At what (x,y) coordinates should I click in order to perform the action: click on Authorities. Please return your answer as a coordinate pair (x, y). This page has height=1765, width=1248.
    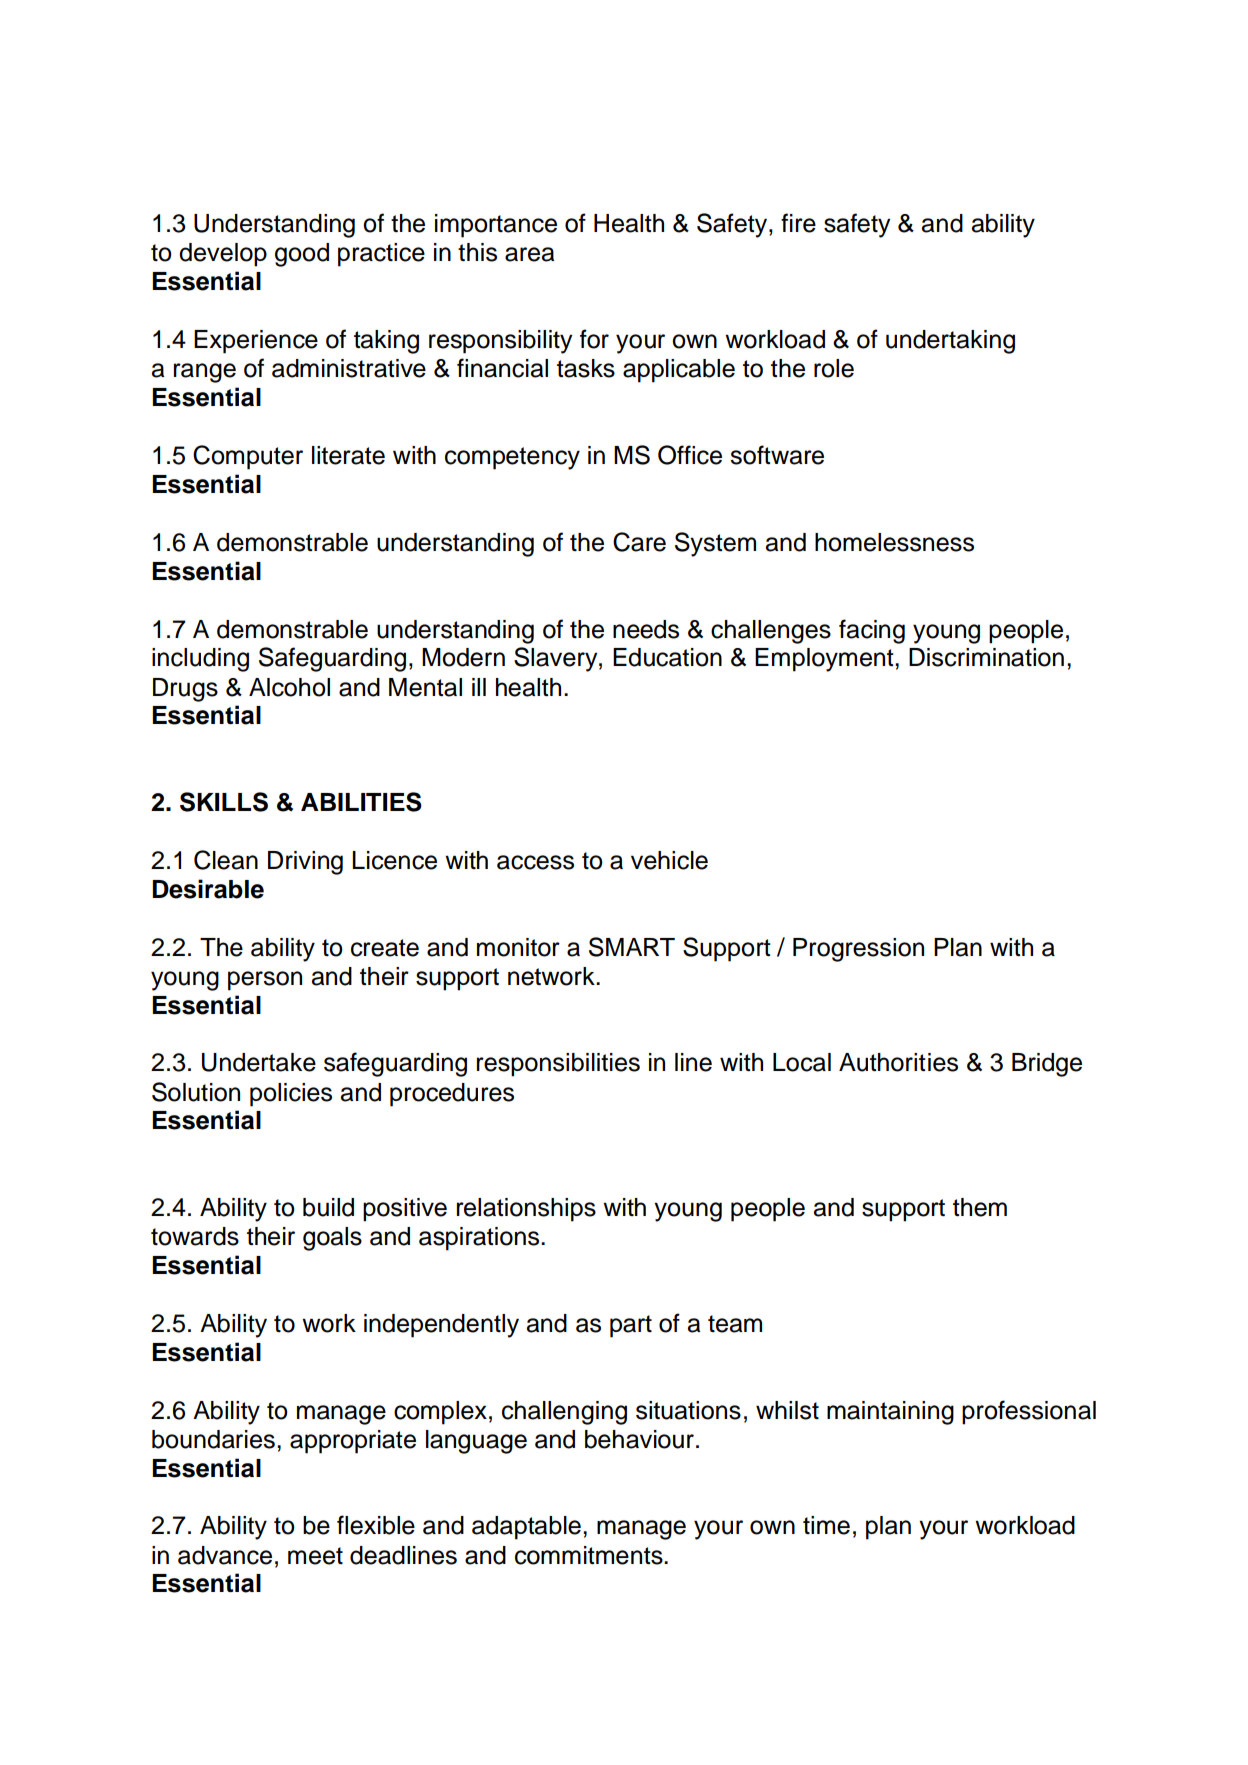
    Looking at the image, I should click on (898, 1062).
